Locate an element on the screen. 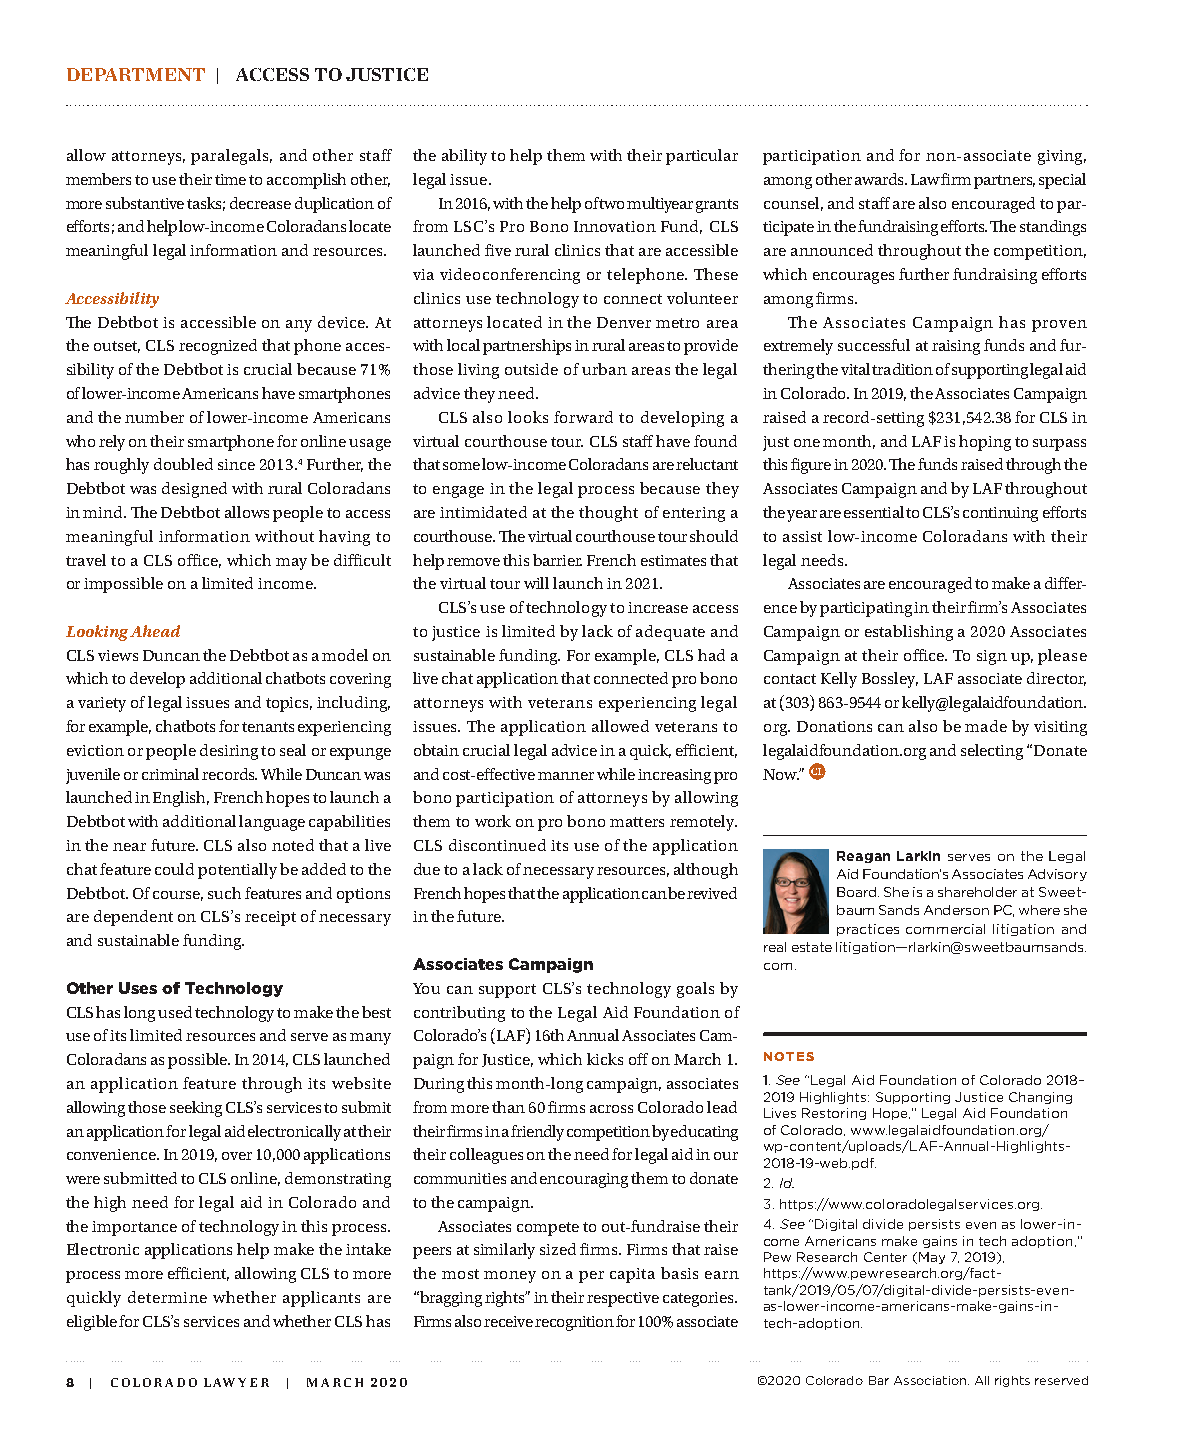 Image resolution: width=1186 pixels, height=1433 pixels. Uses is located at coordinates (138, 988).
